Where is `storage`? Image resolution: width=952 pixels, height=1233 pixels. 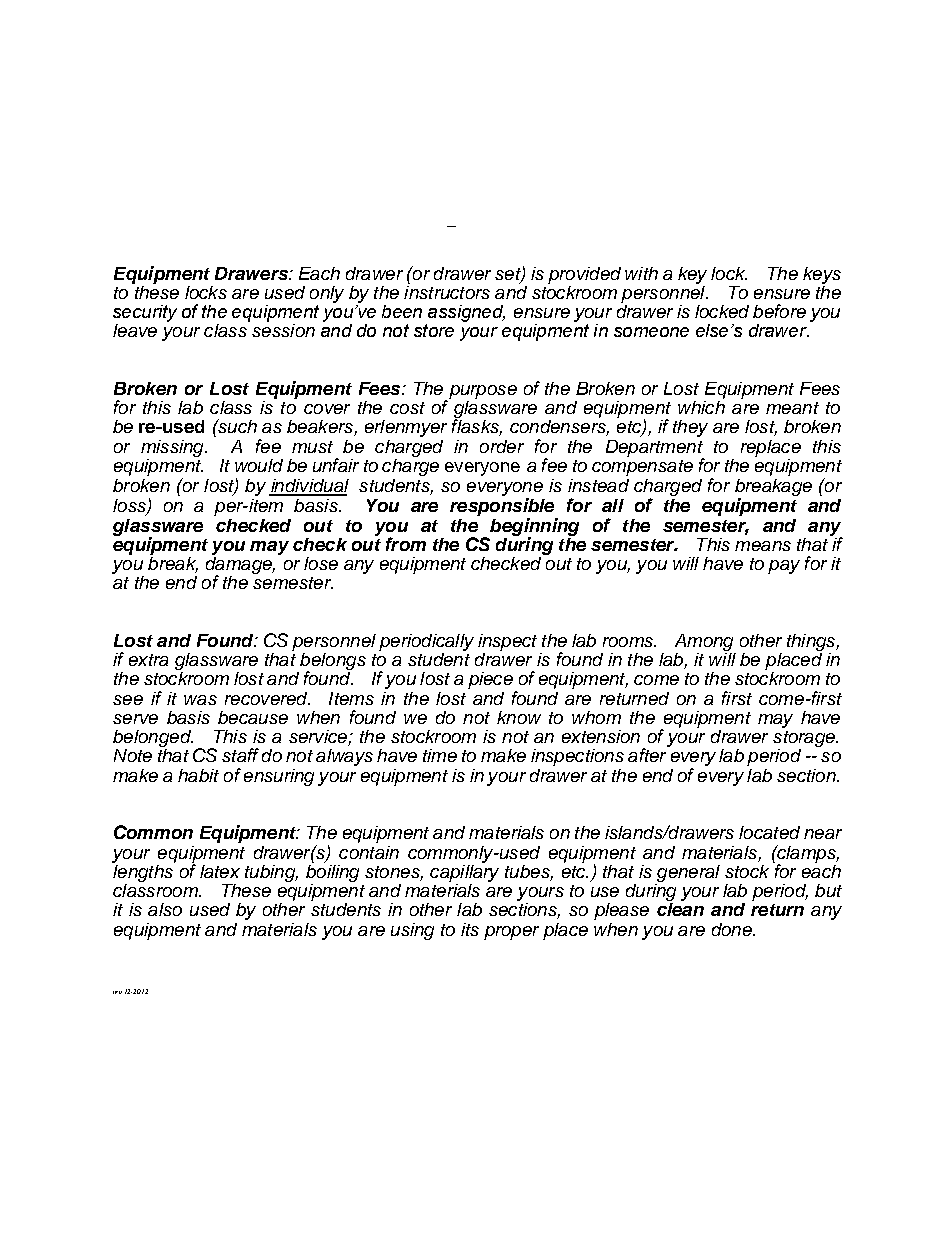
storage is located at coordinates (805, 740).
